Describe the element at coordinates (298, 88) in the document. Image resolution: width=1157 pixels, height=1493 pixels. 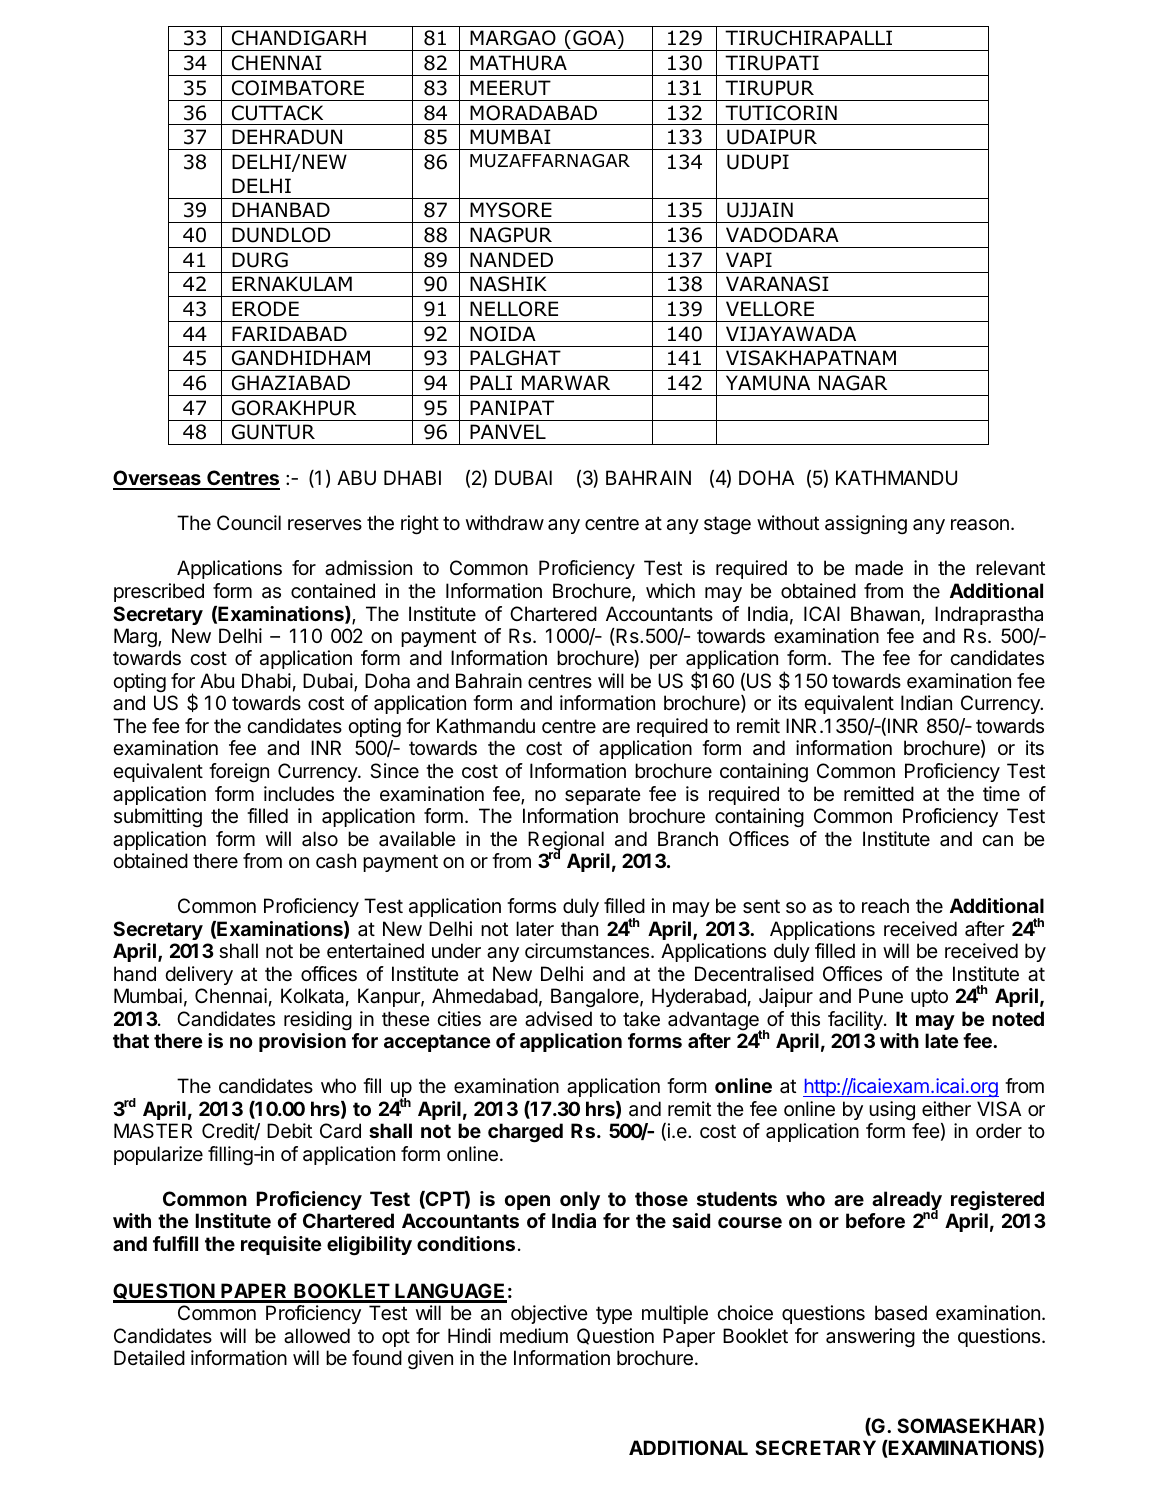
I see `COIMBATORE` at that location.
